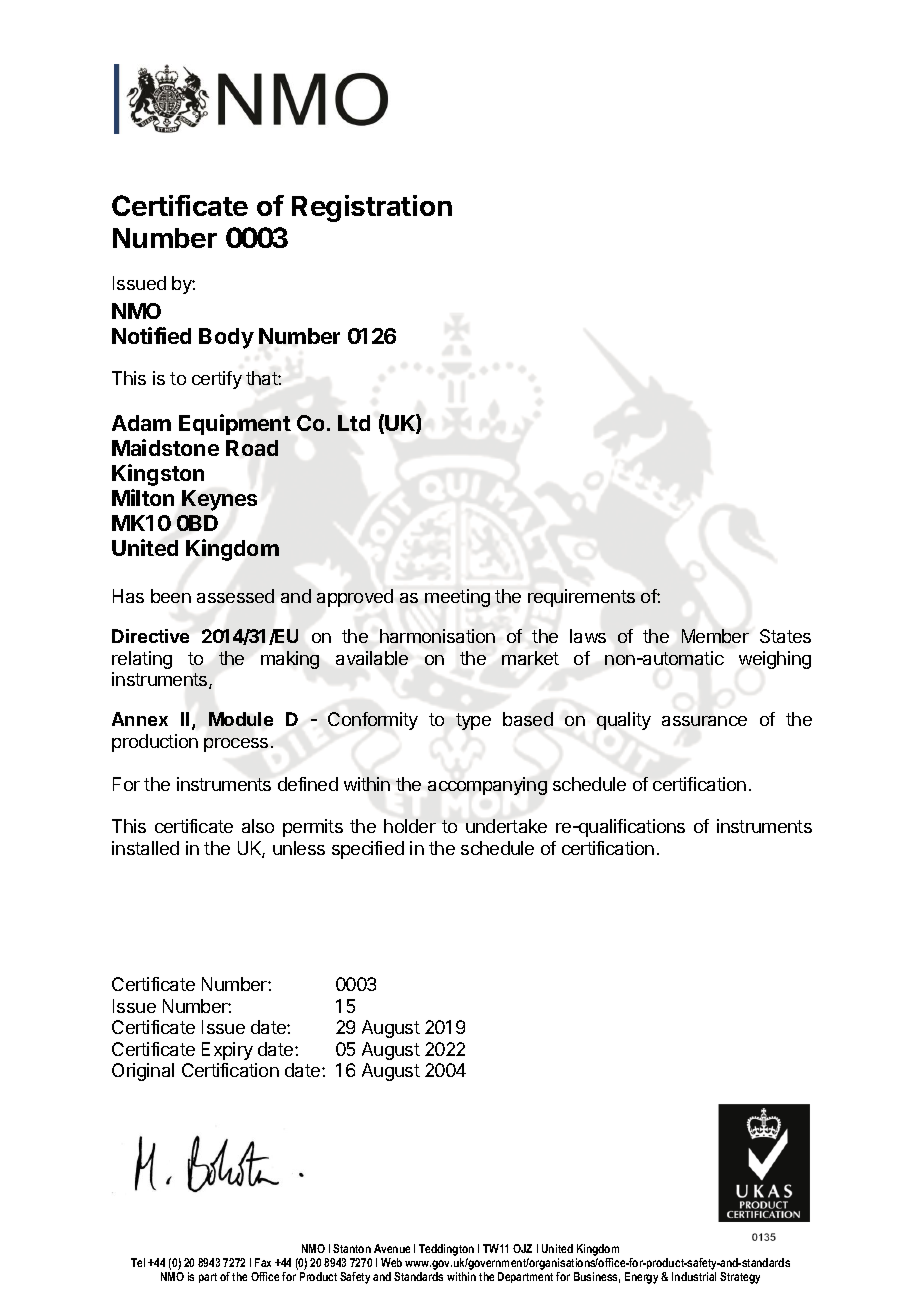 Image resolution: width=924 pixels, height=1308 pixels. What do you see at coordinates (372, 208) in the screenshot?
I see `Registration` at bounding box center [372, 208].
